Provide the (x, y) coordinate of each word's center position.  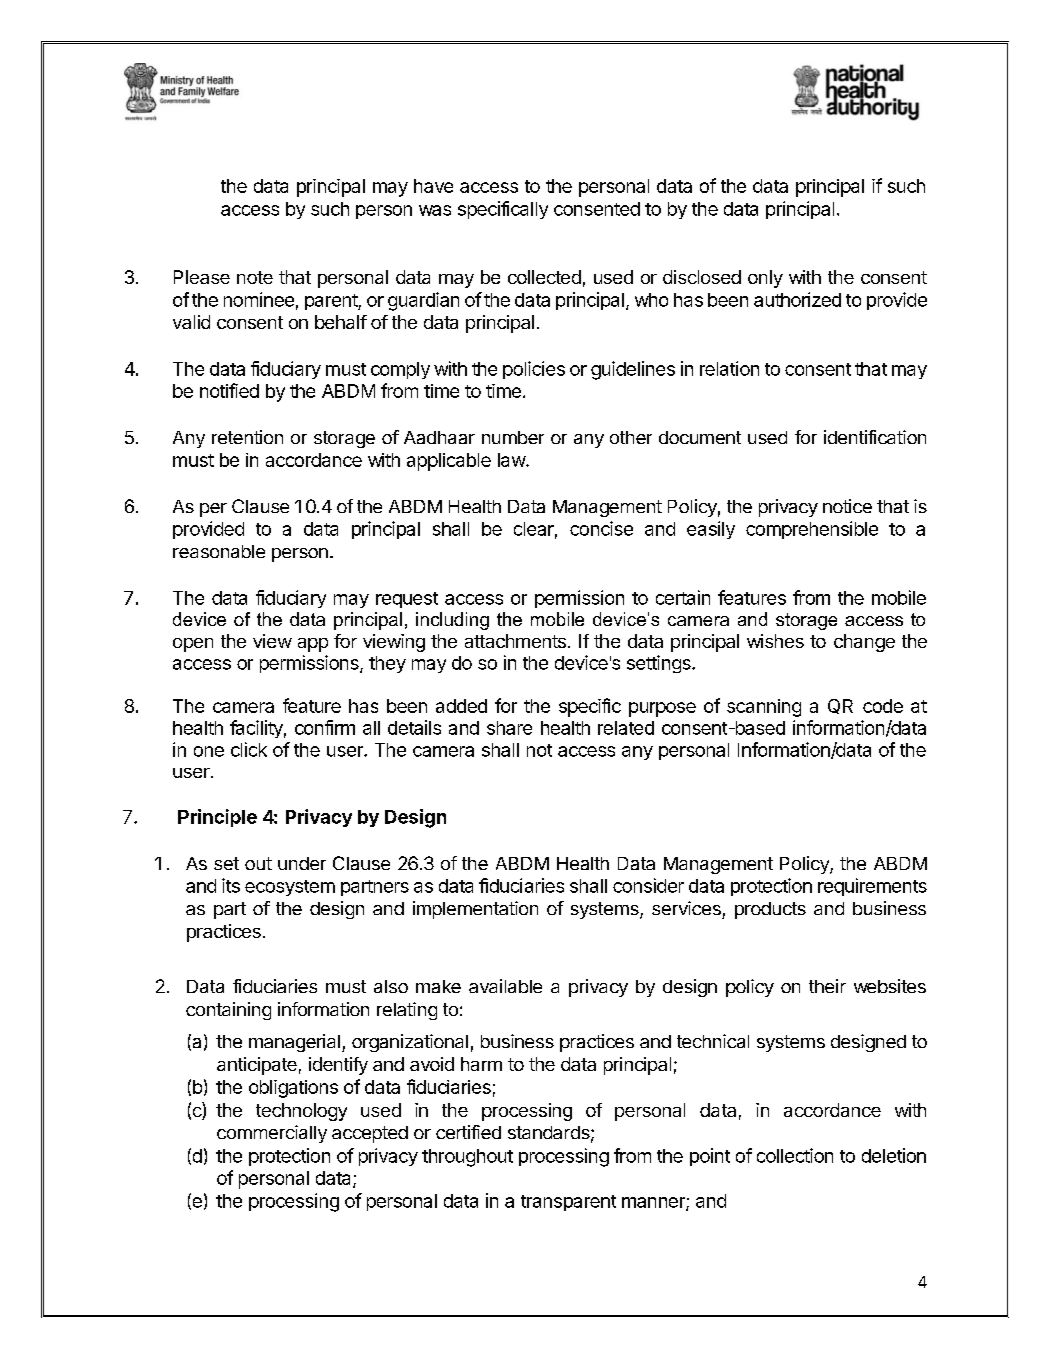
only (765, 279)
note (255, 277)
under (302, 863)
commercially (272, 1134)
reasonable (219, 551)
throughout (467, 1158)
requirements (872, 887)
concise (601, 528)
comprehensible (812, 530)
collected (544, 277)
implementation (475, 910)
